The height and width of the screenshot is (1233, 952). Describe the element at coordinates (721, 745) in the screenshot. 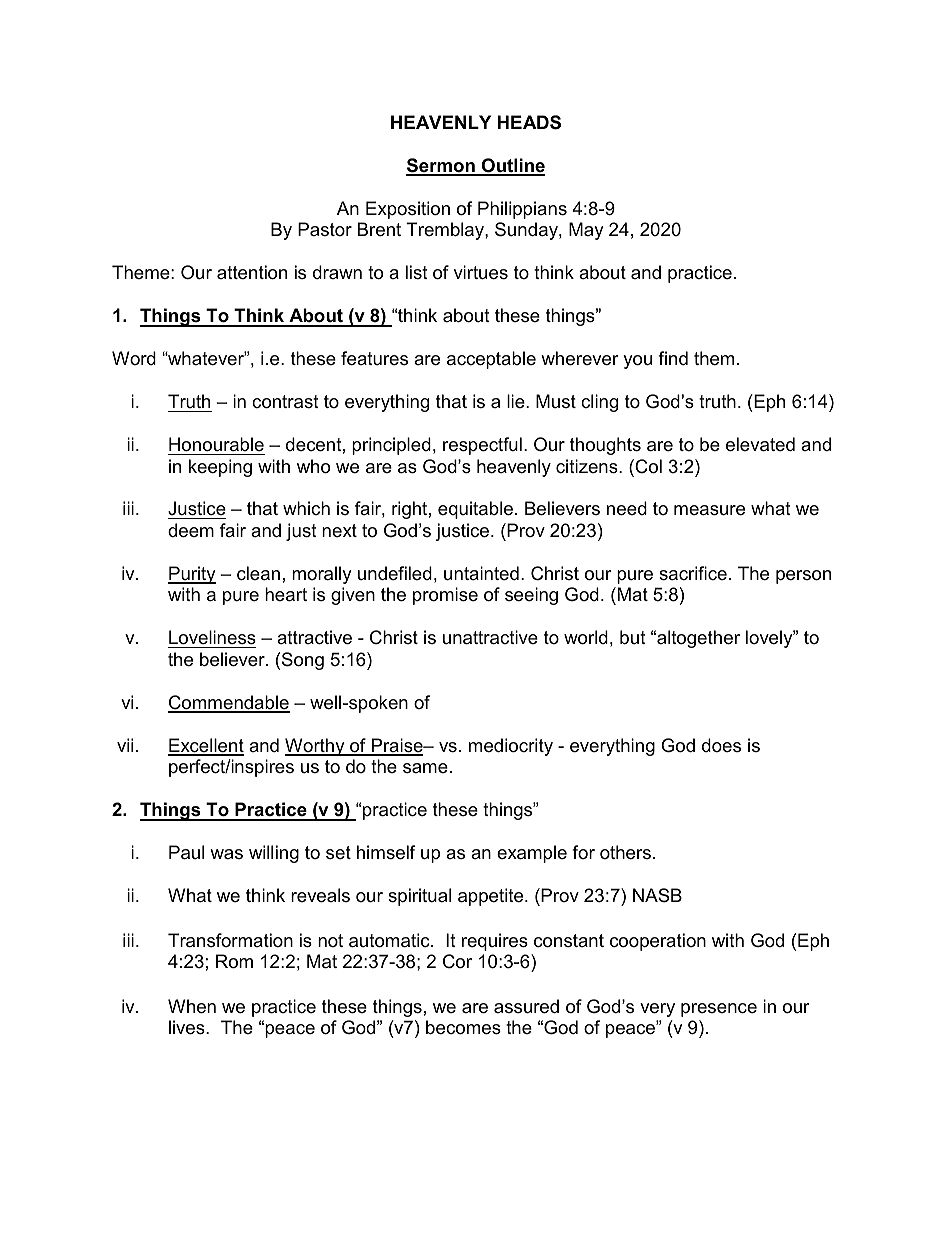

I see `does` at that location.
